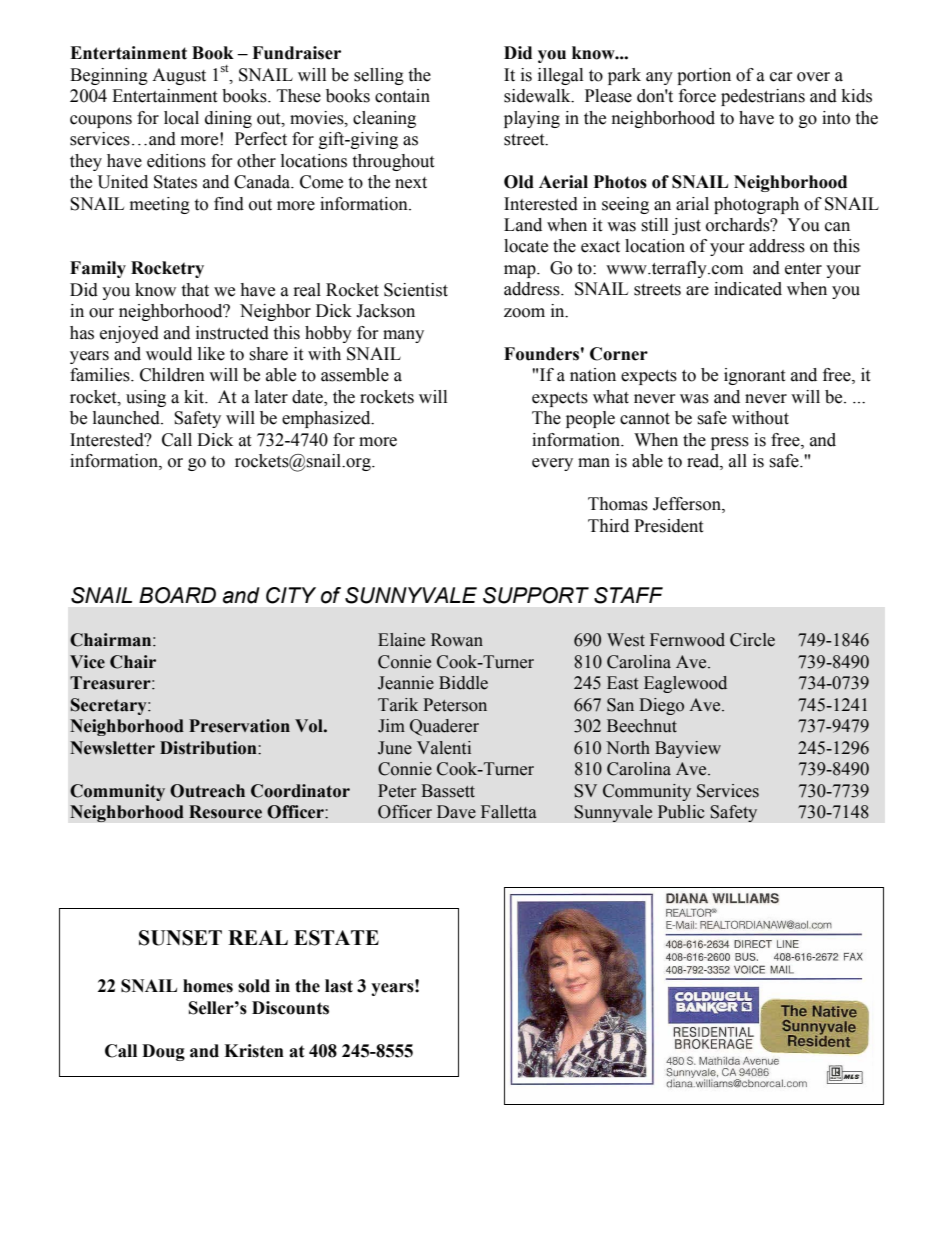  What do you see at coordinates (179, 76) in the screenshot?
I see `August` at bounding box center [179, 76].
